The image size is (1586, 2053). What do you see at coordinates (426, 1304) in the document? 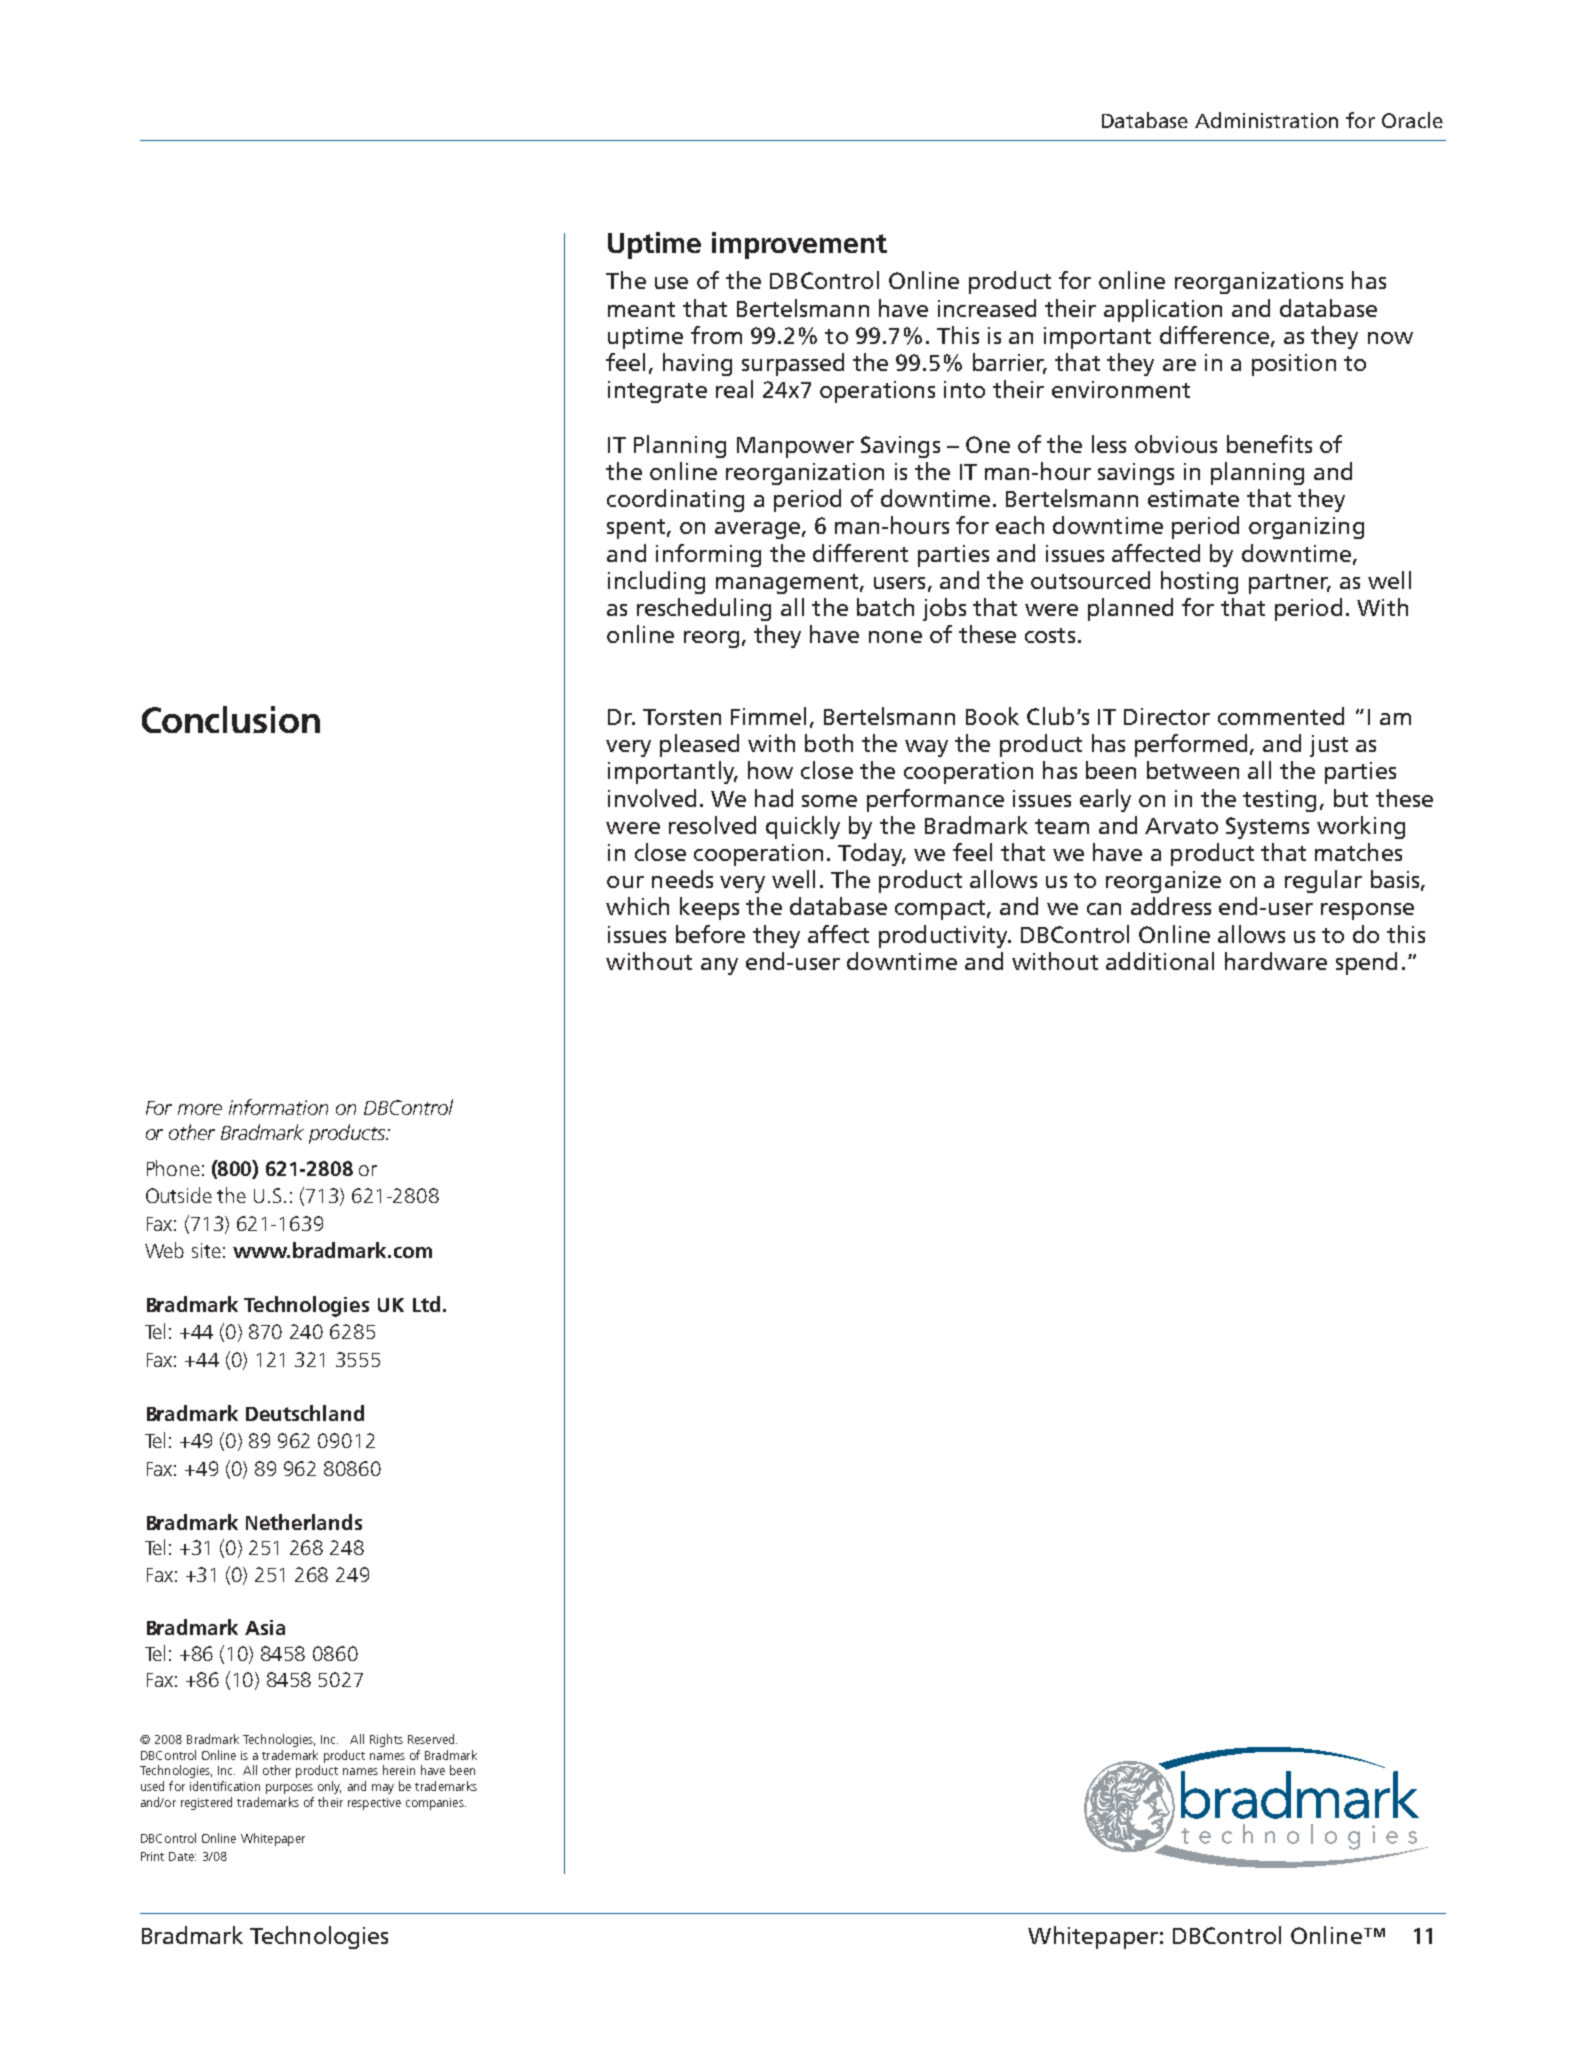
I see `Ltd` at bounding box center [426, 1304].
